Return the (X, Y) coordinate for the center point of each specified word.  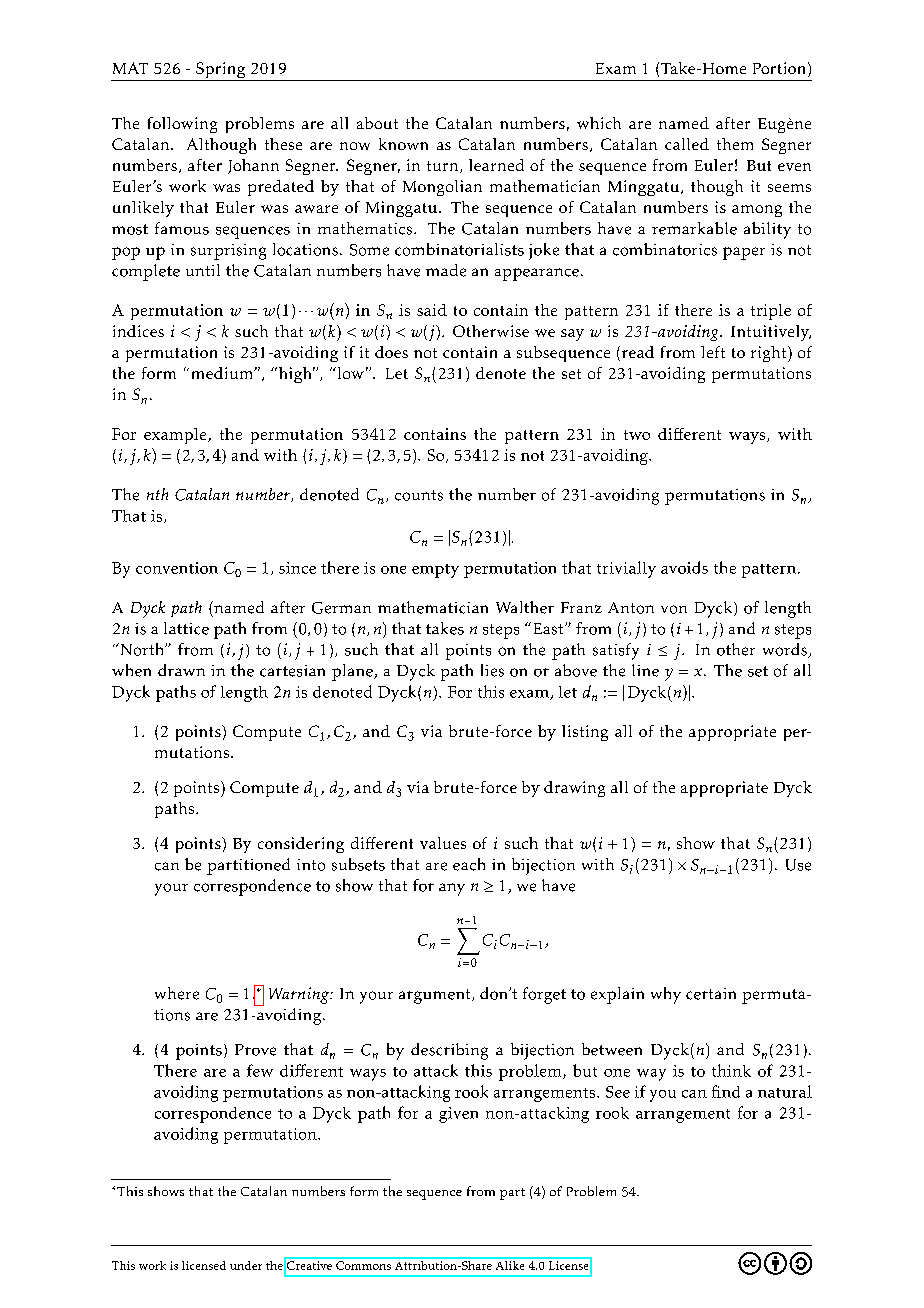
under (246, 1265)
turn (444, 167)
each (469, 864)
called (687, 144)
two (637, 435)
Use (798, 865)
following (182, 125)
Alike (510, 1264)
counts (419, 495)
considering (301, 845)
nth (157, 494)
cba (775, 1263)
